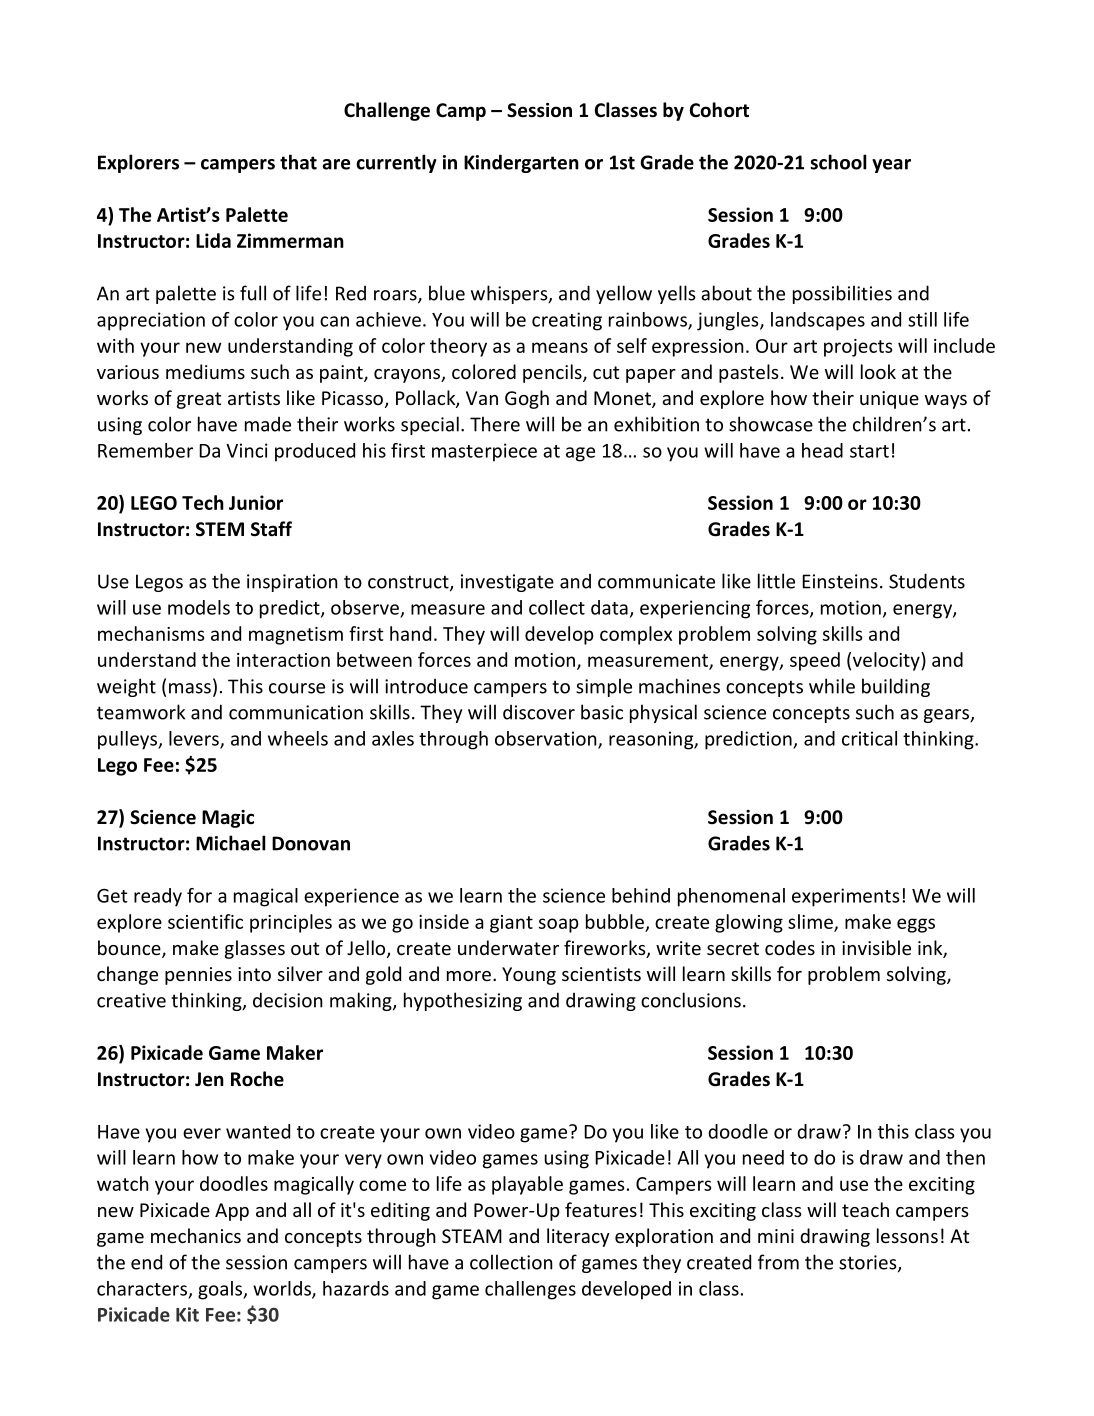  What do you see at coordinates (221, 1290) in the page?
I see `goals` at bounding box center [221, 1290].
